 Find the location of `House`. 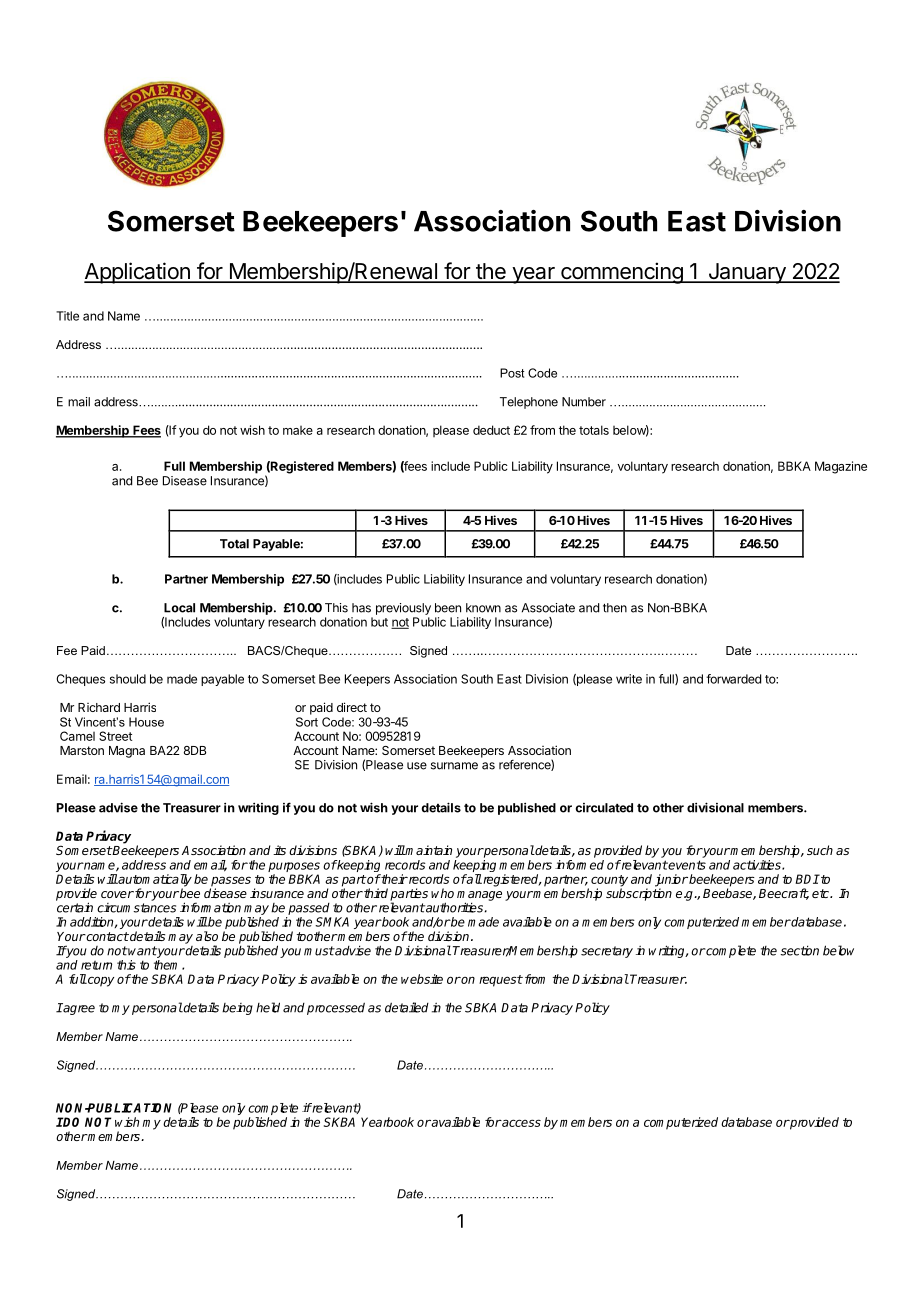

House is located at coordinates (146, 722).
